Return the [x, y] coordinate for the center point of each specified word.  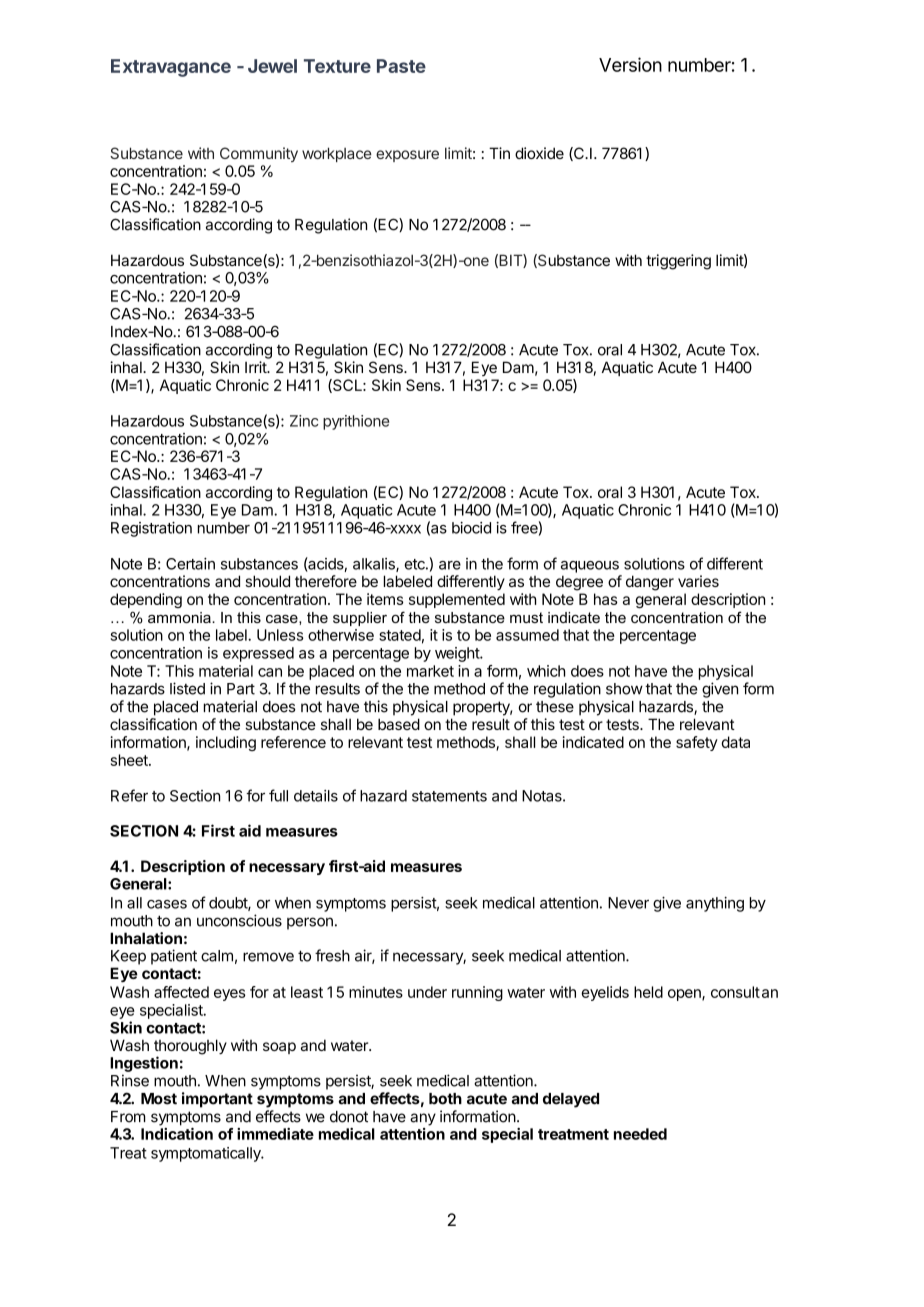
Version [630, 64]
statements [449, 796]
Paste [401, 66]
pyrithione [356, 422]
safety [697, 743]
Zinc [304, 421]
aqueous [590, 567]
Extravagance [171, 68]
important [217, 1100]
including [226, 743]
